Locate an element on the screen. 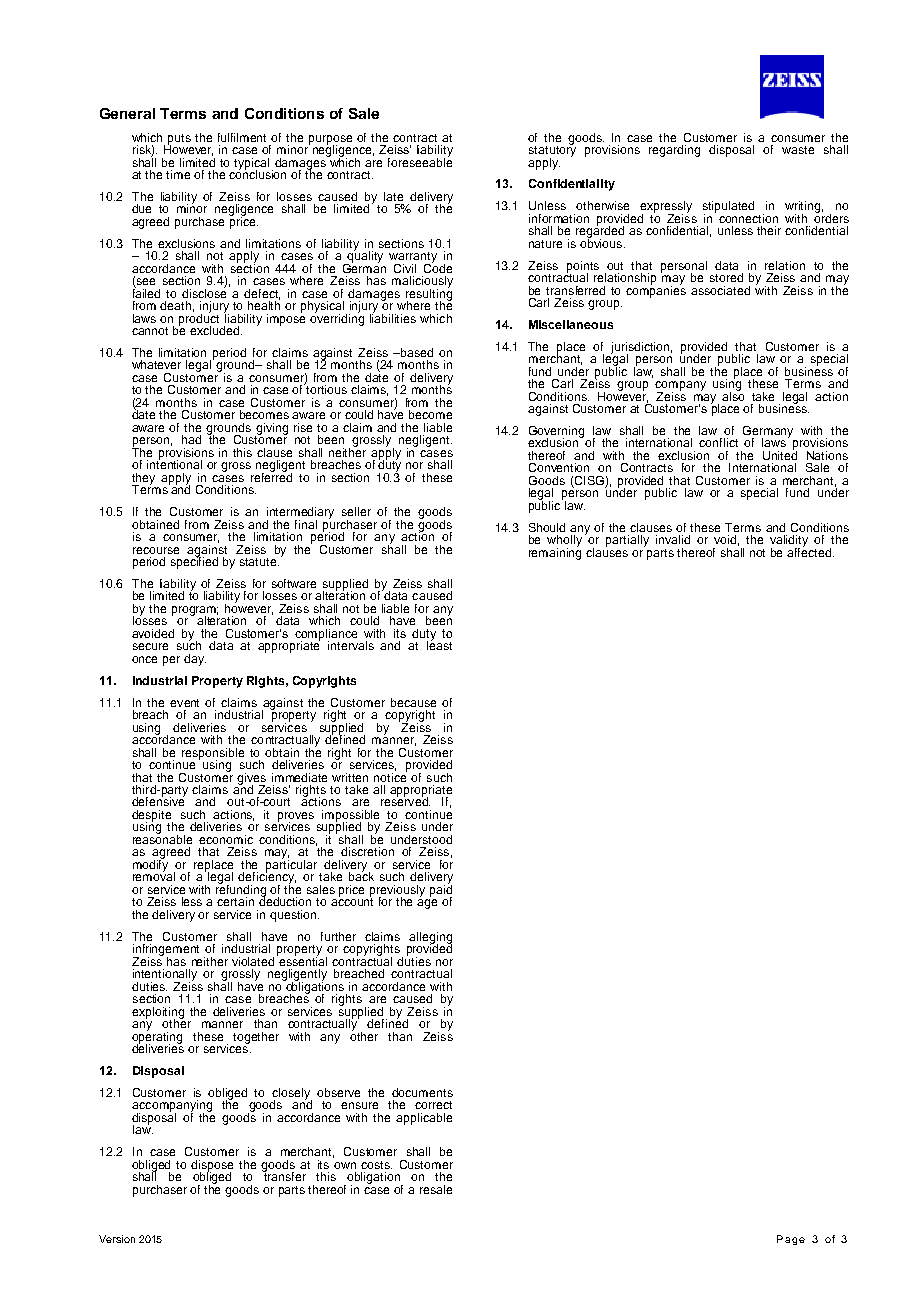 The width and height of the screenshot is (924, 1308). foreseeable is located at coordinates (420, 161).
